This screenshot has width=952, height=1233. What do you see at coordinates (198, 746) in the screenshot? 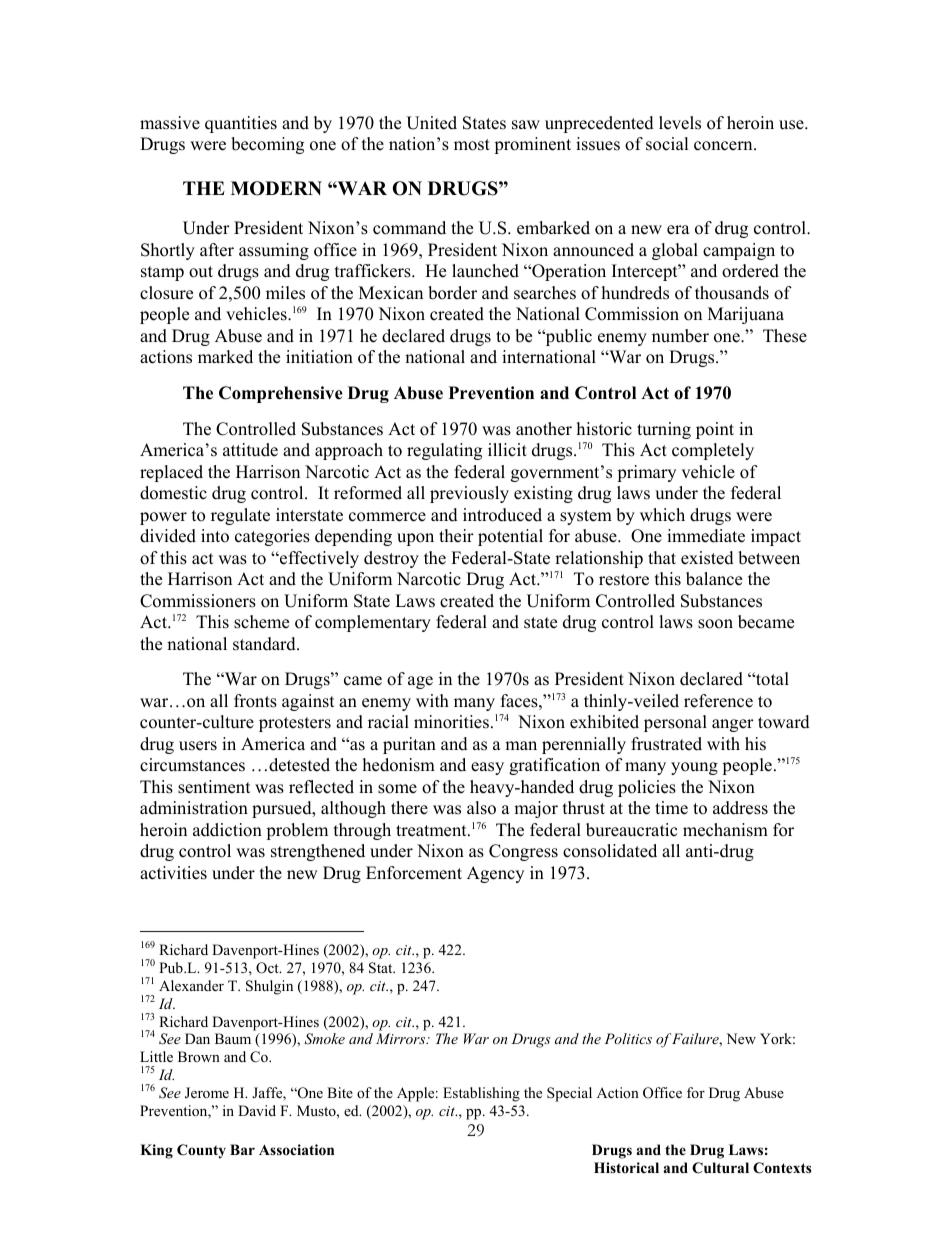
I see `users` at bounding box center [198, 746].
